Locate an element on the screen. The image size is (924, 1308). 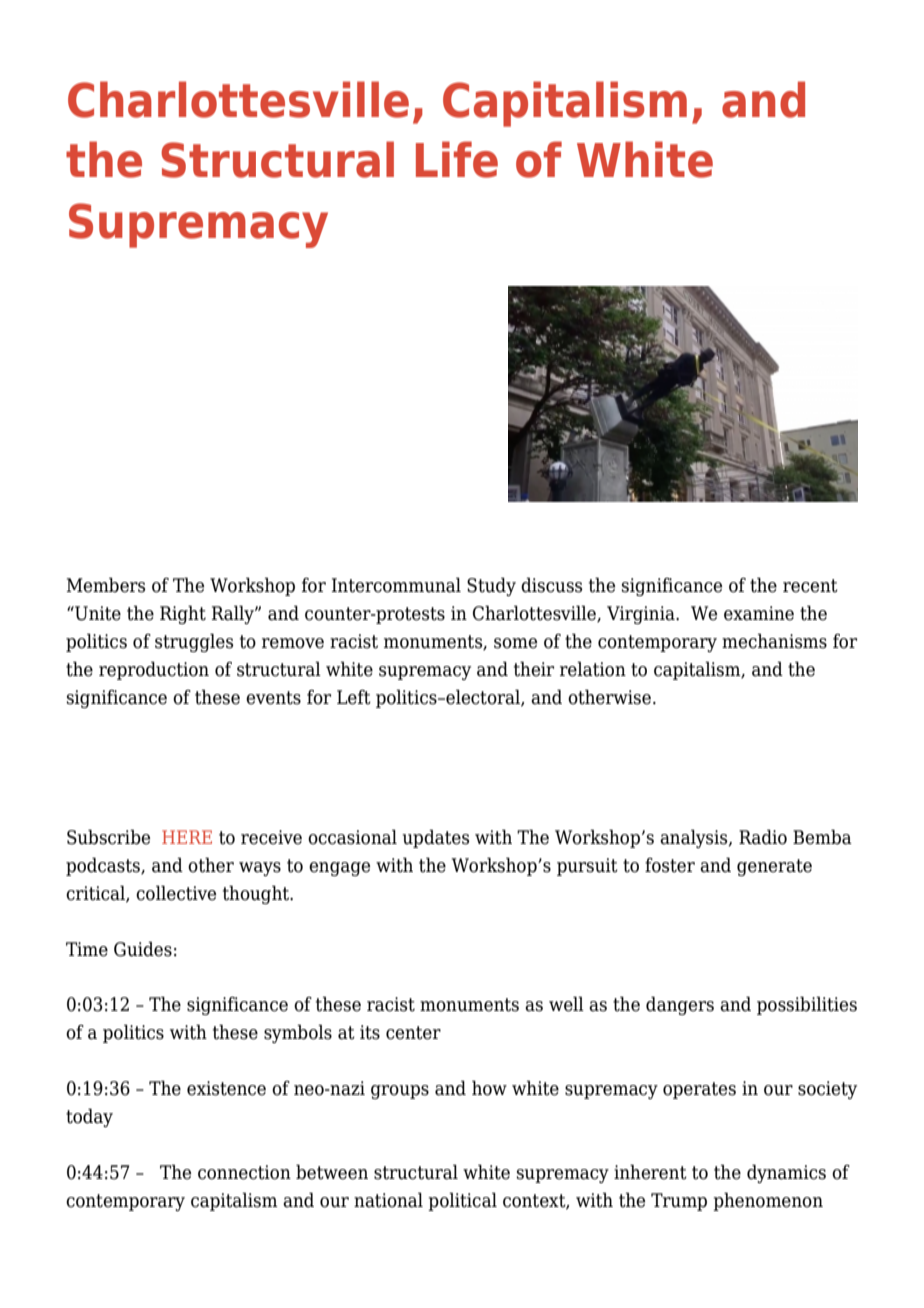
connection is located at coordinates (244, 1172).
